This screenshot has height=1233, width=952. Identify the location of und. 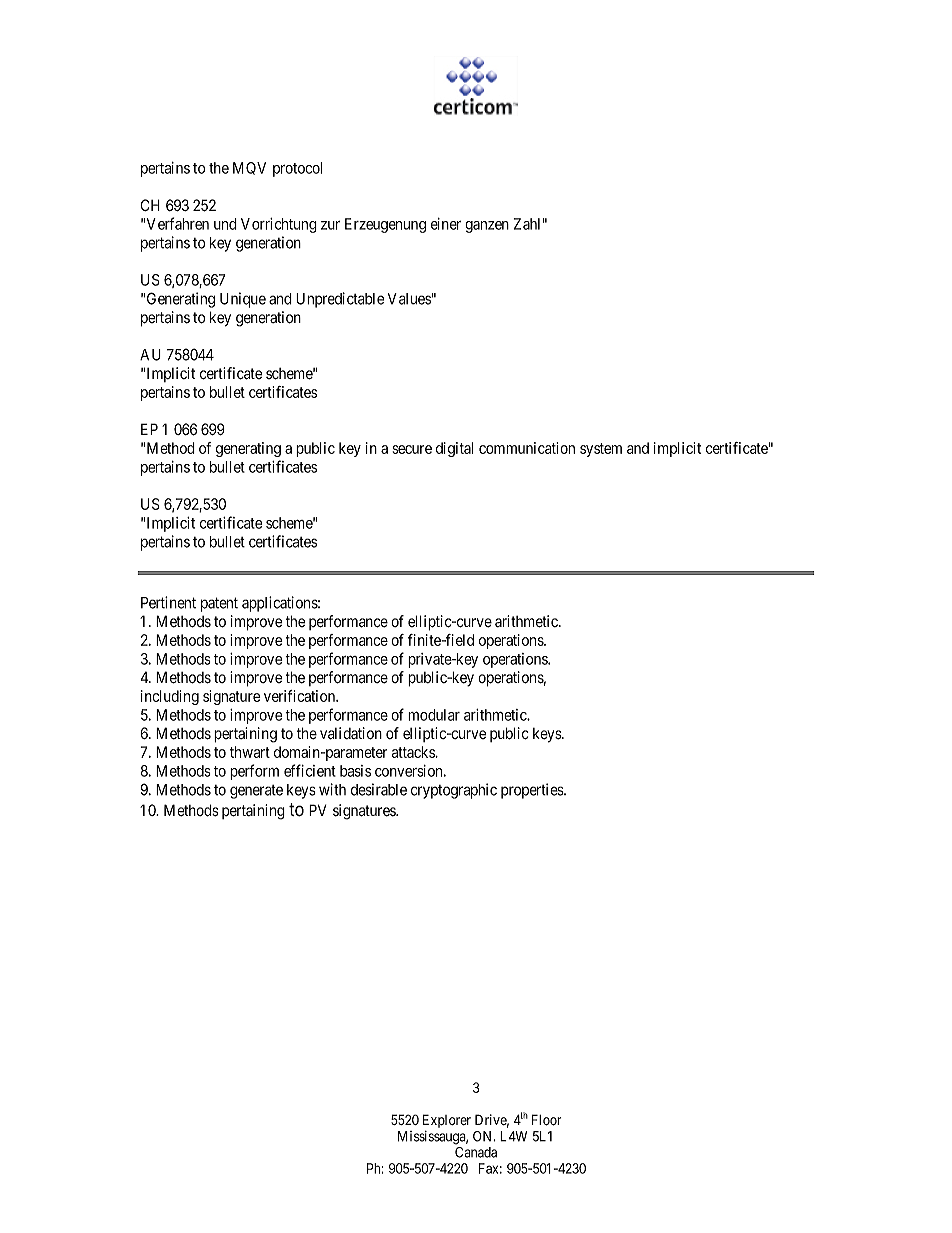
(225, 224).
